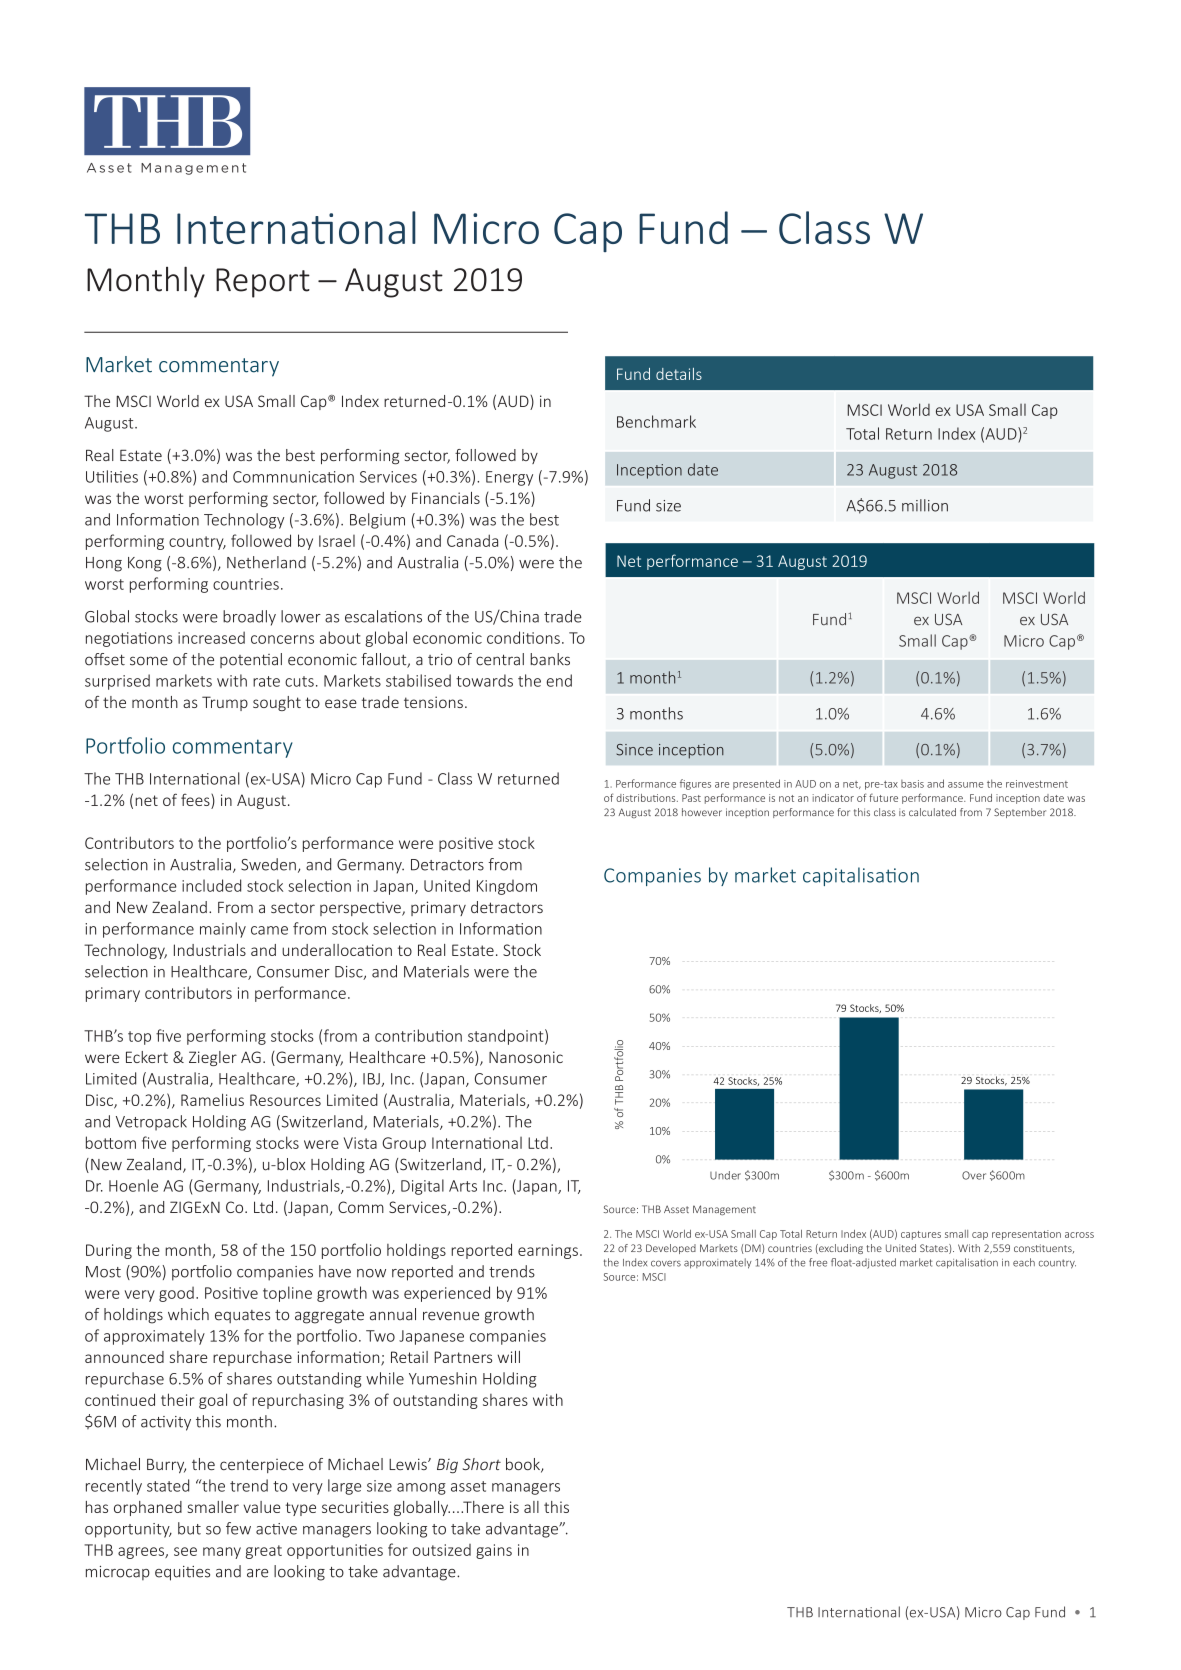 The width and height of the document is (1181, 1670). What do you see at coordinates (656, 421) in the document?
I see `Benchmark` at bounding box center [656, 421].
